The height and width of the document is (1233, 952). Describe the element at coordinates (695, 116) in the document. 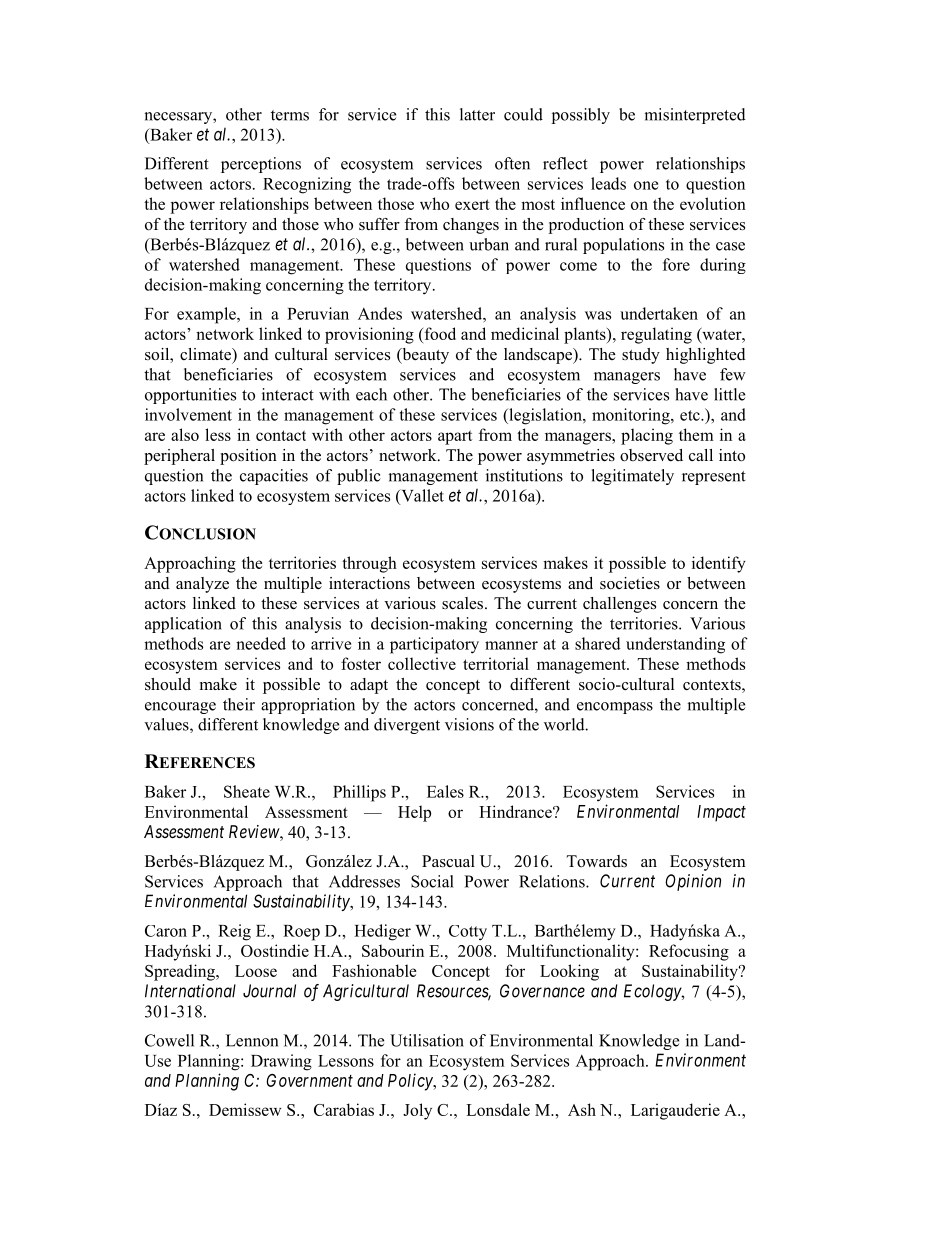

I see `misinterpreted` at that location.
